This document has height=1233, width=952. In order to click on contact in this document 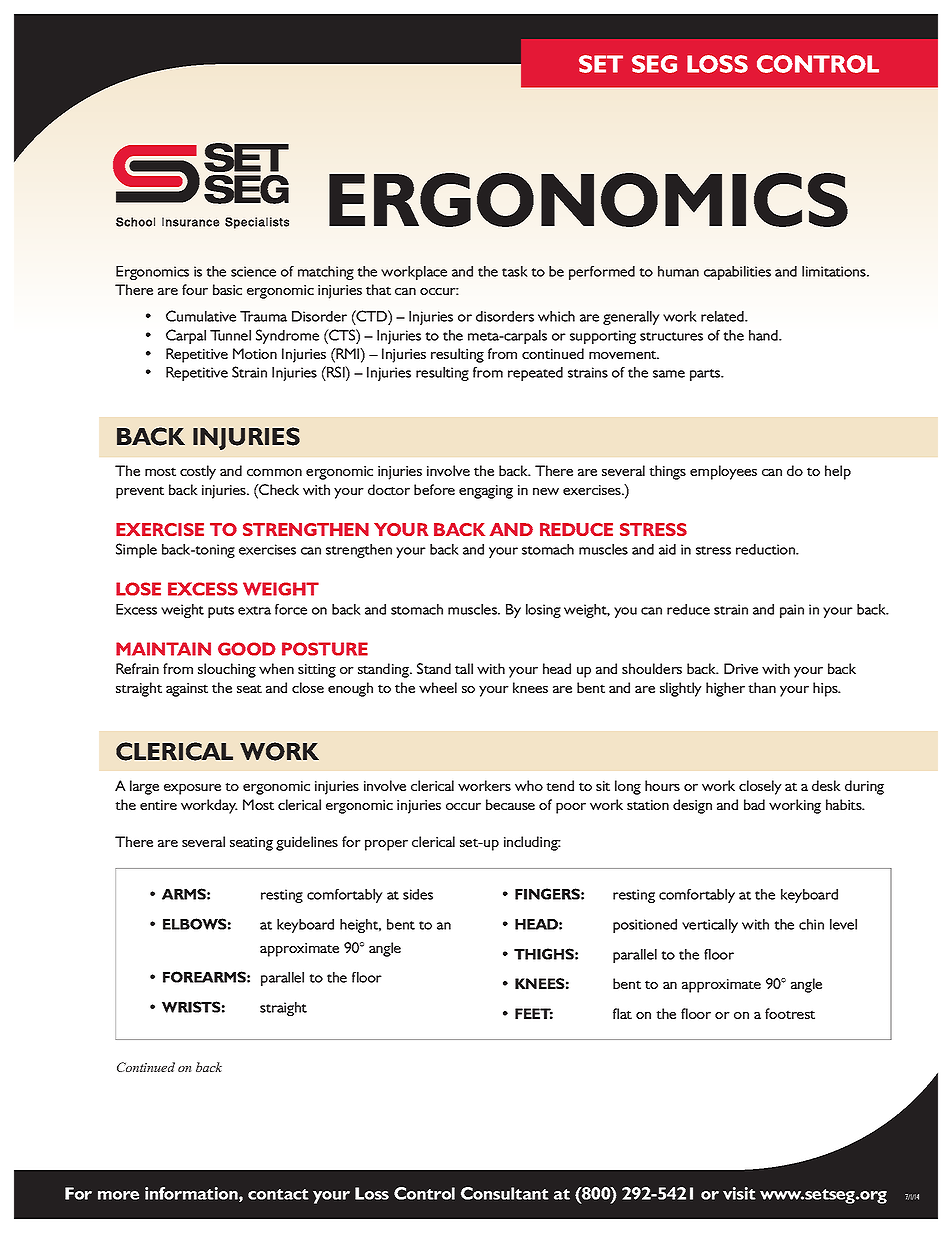, I will do `click(278, 1194)`.
